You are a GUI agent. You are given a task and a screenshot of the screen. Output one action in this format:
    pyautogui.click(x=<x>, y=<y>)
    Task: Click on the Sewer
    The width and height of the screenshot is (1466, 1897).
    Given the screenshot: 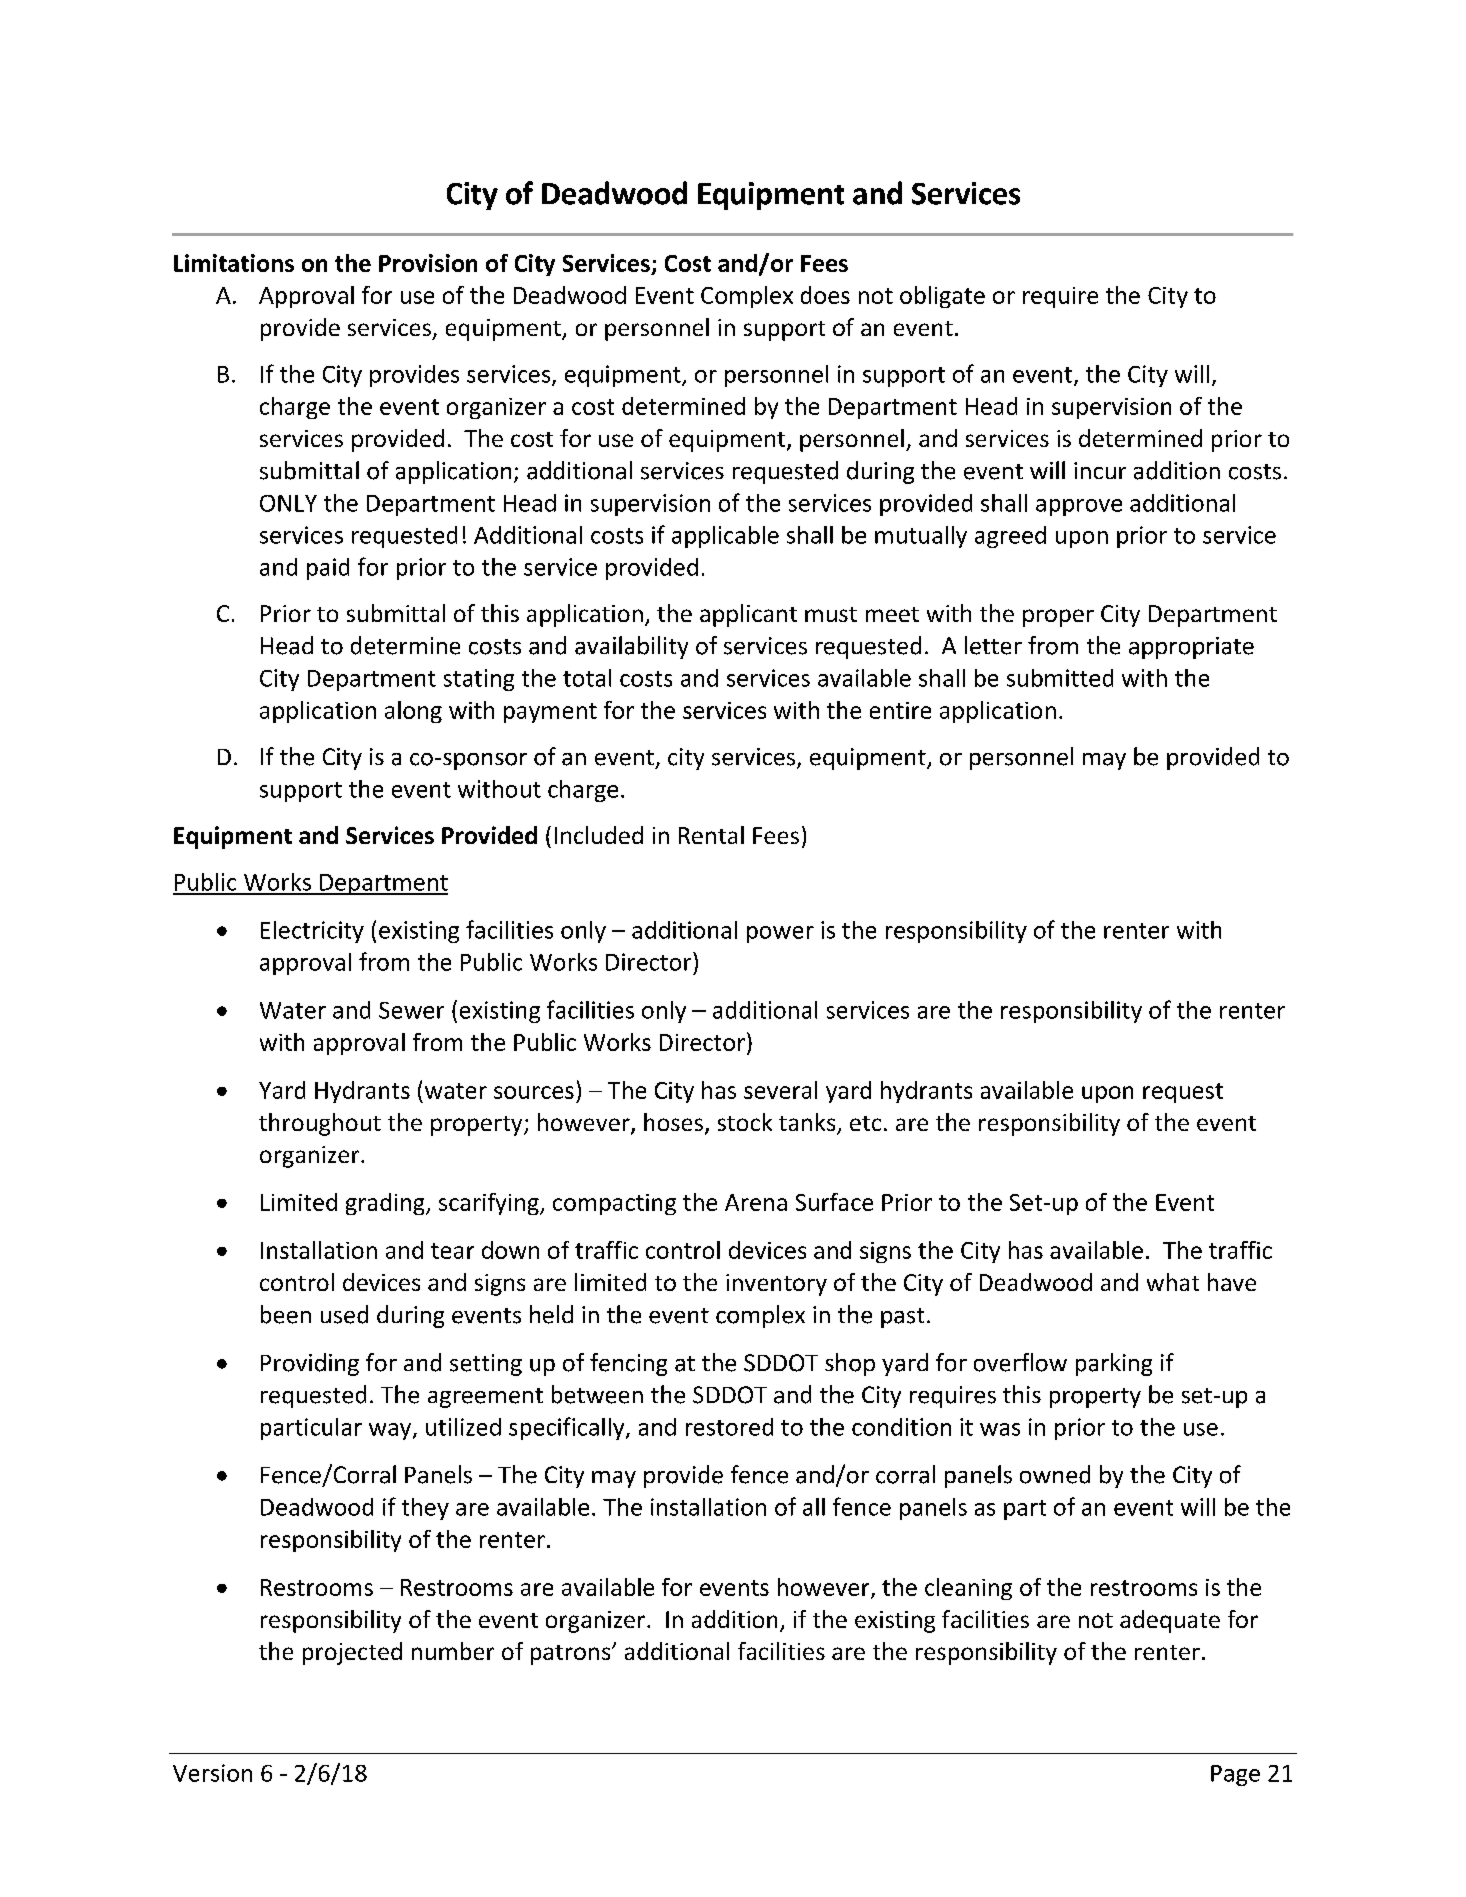 What is the action you would take?
    pyautogui.click(x=411, y=1010)
